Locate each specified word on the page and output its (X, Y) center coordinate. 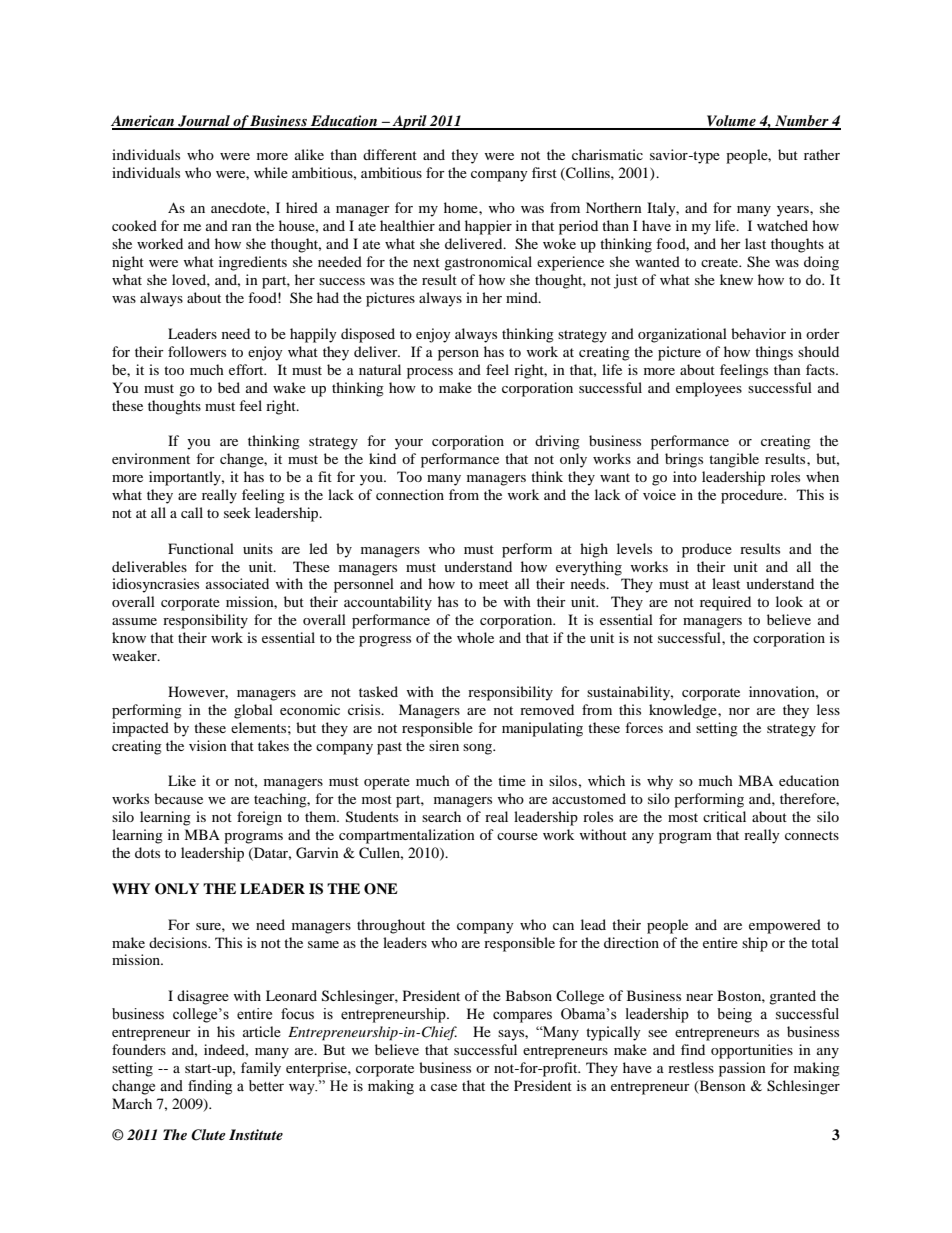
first (544, 172)
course (517, 836)
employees (709, 389)
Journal (204, 122)
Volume (731, 122)
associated (237, 583)
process (430, 373)
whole (475, 637)
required (725, 603)
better (266, 1086)
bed (229, 387)
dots (147, 852)
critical (724, 816)
